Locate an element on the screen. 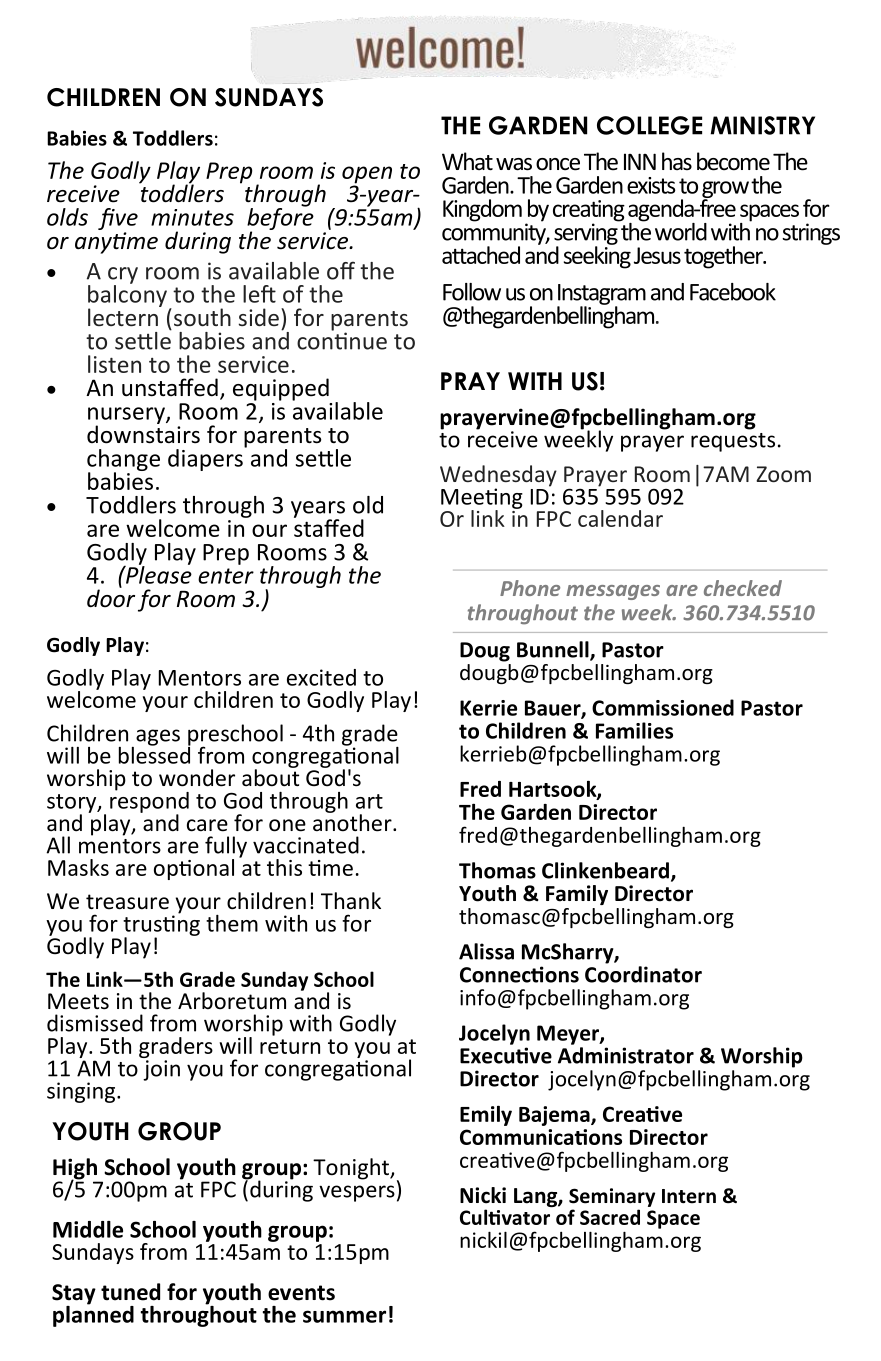 This screenshot has height=1361, width=881. become is located at coordinates (733, 161).
